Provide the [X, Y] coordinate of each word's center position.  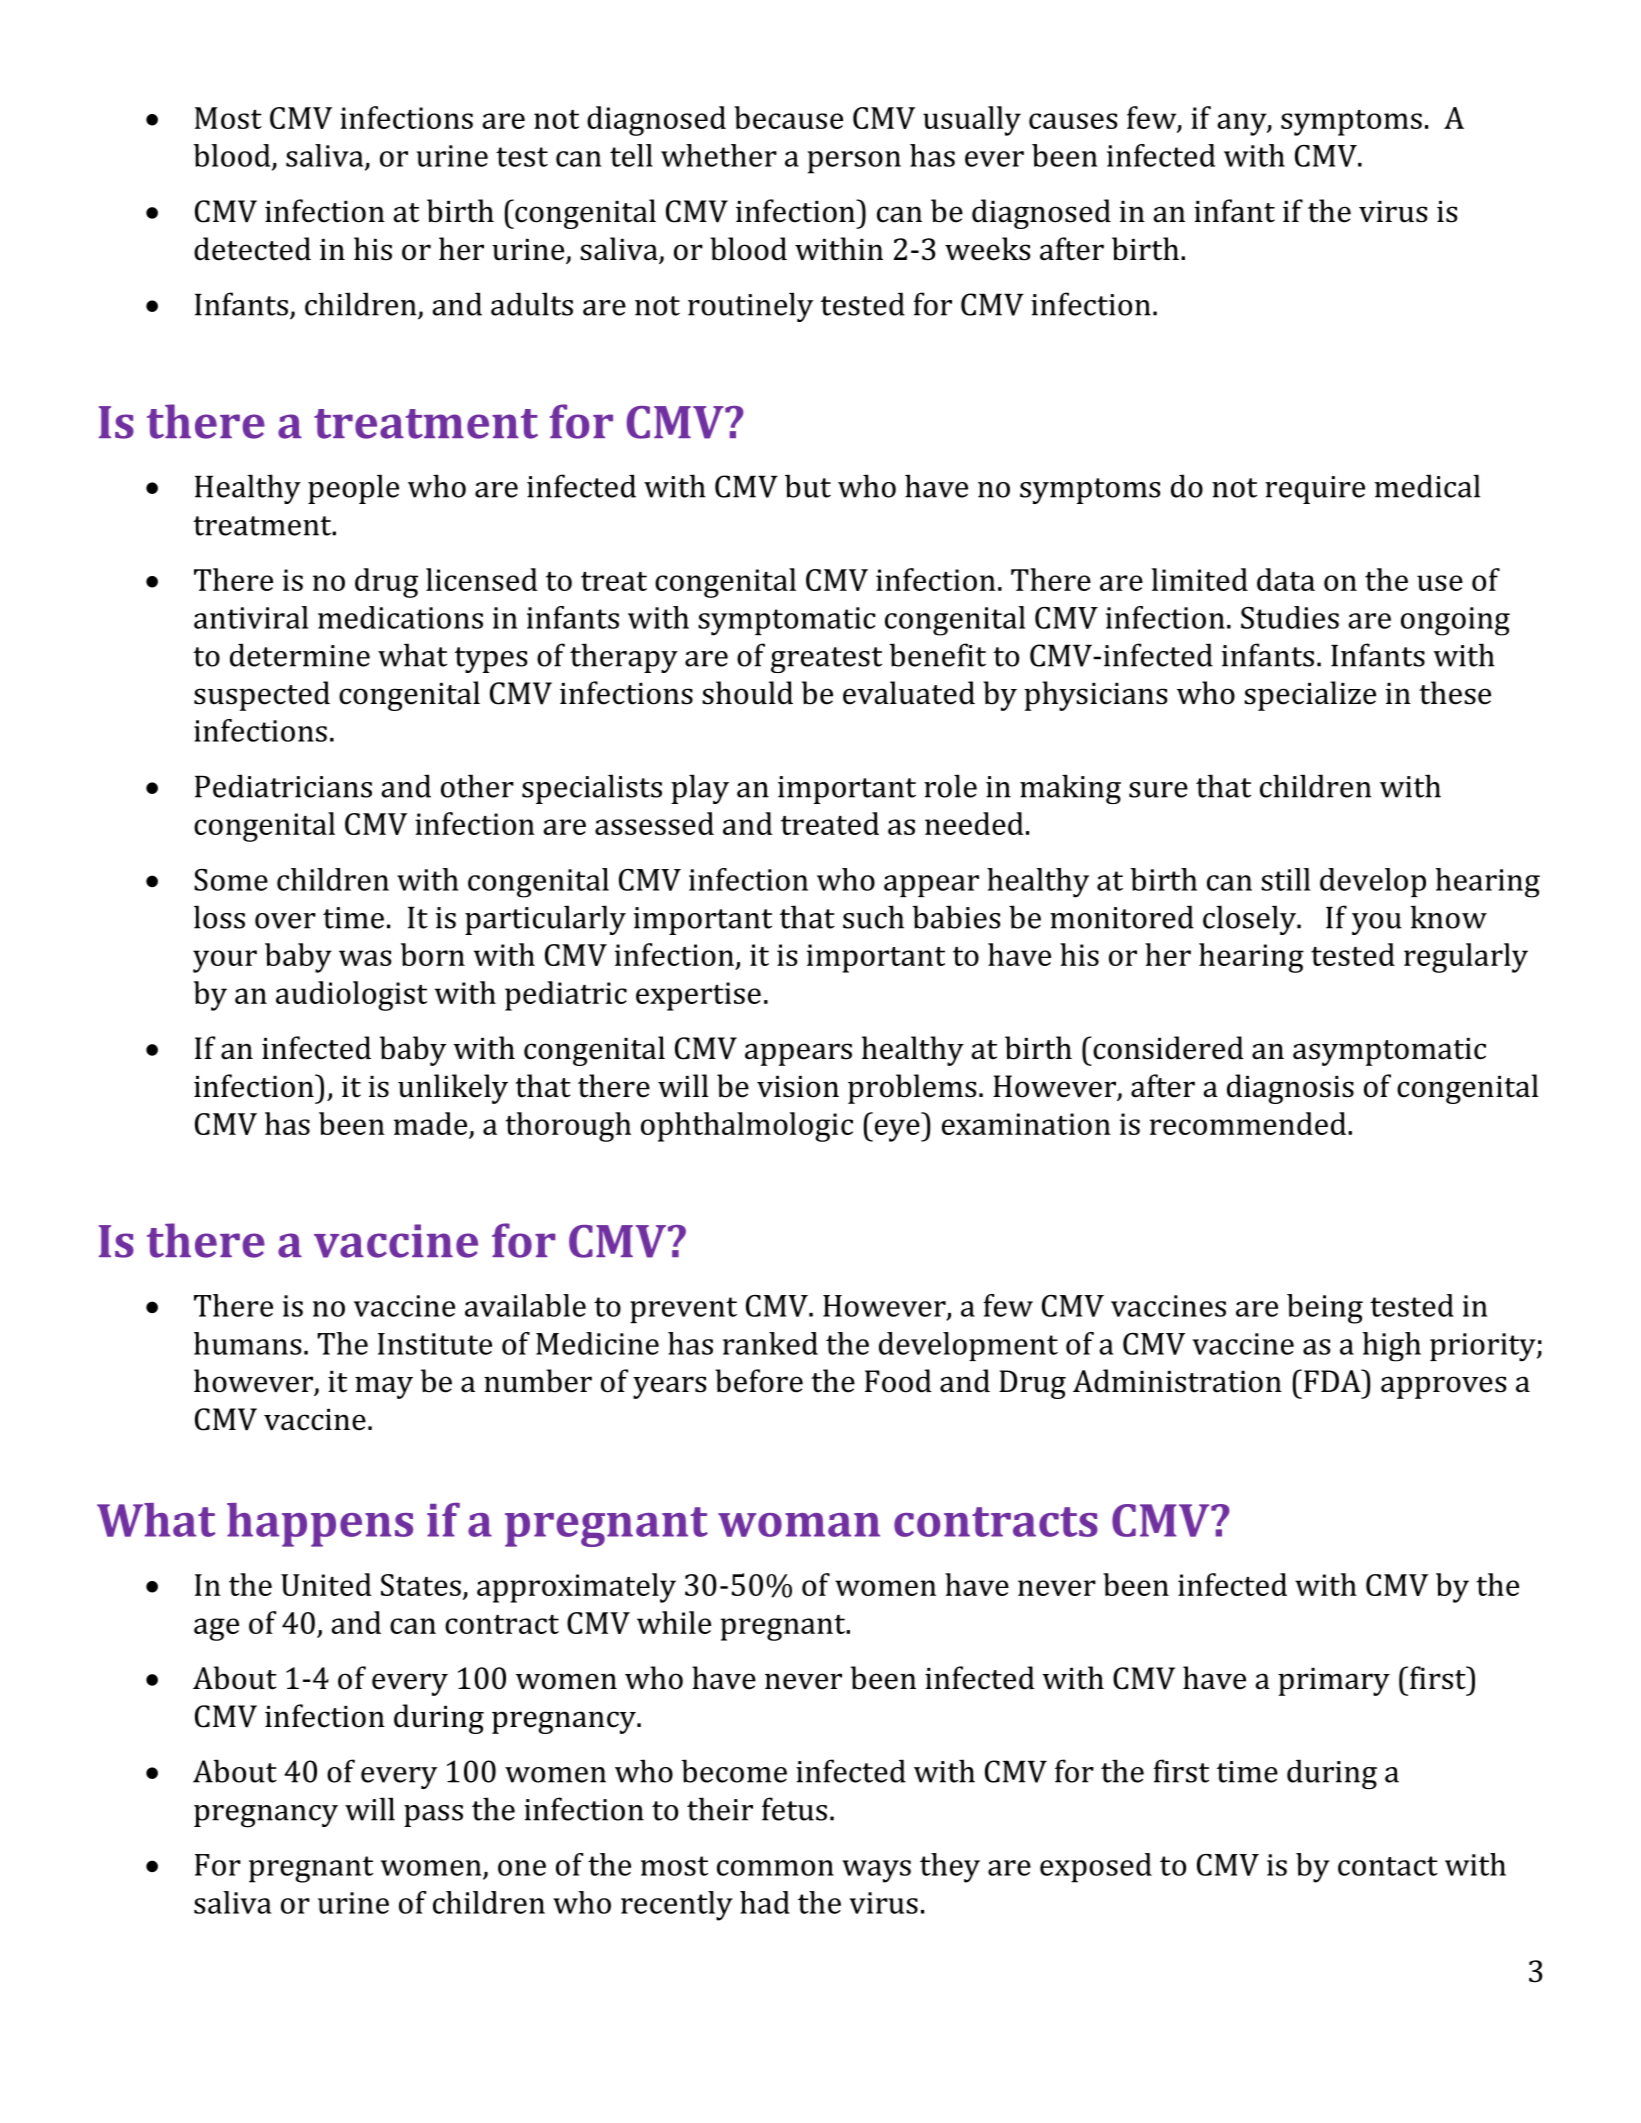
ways [876, 1871]
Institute [435, 1344]
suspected [262, 696]
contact [1388, 1866]
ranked [770, 1343]
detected [252, 249]
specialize [1310, 696]
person [854, 162]
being [1325, 1309]
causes [1073, 121]
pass [433, 1816]
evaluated [909, 693]
